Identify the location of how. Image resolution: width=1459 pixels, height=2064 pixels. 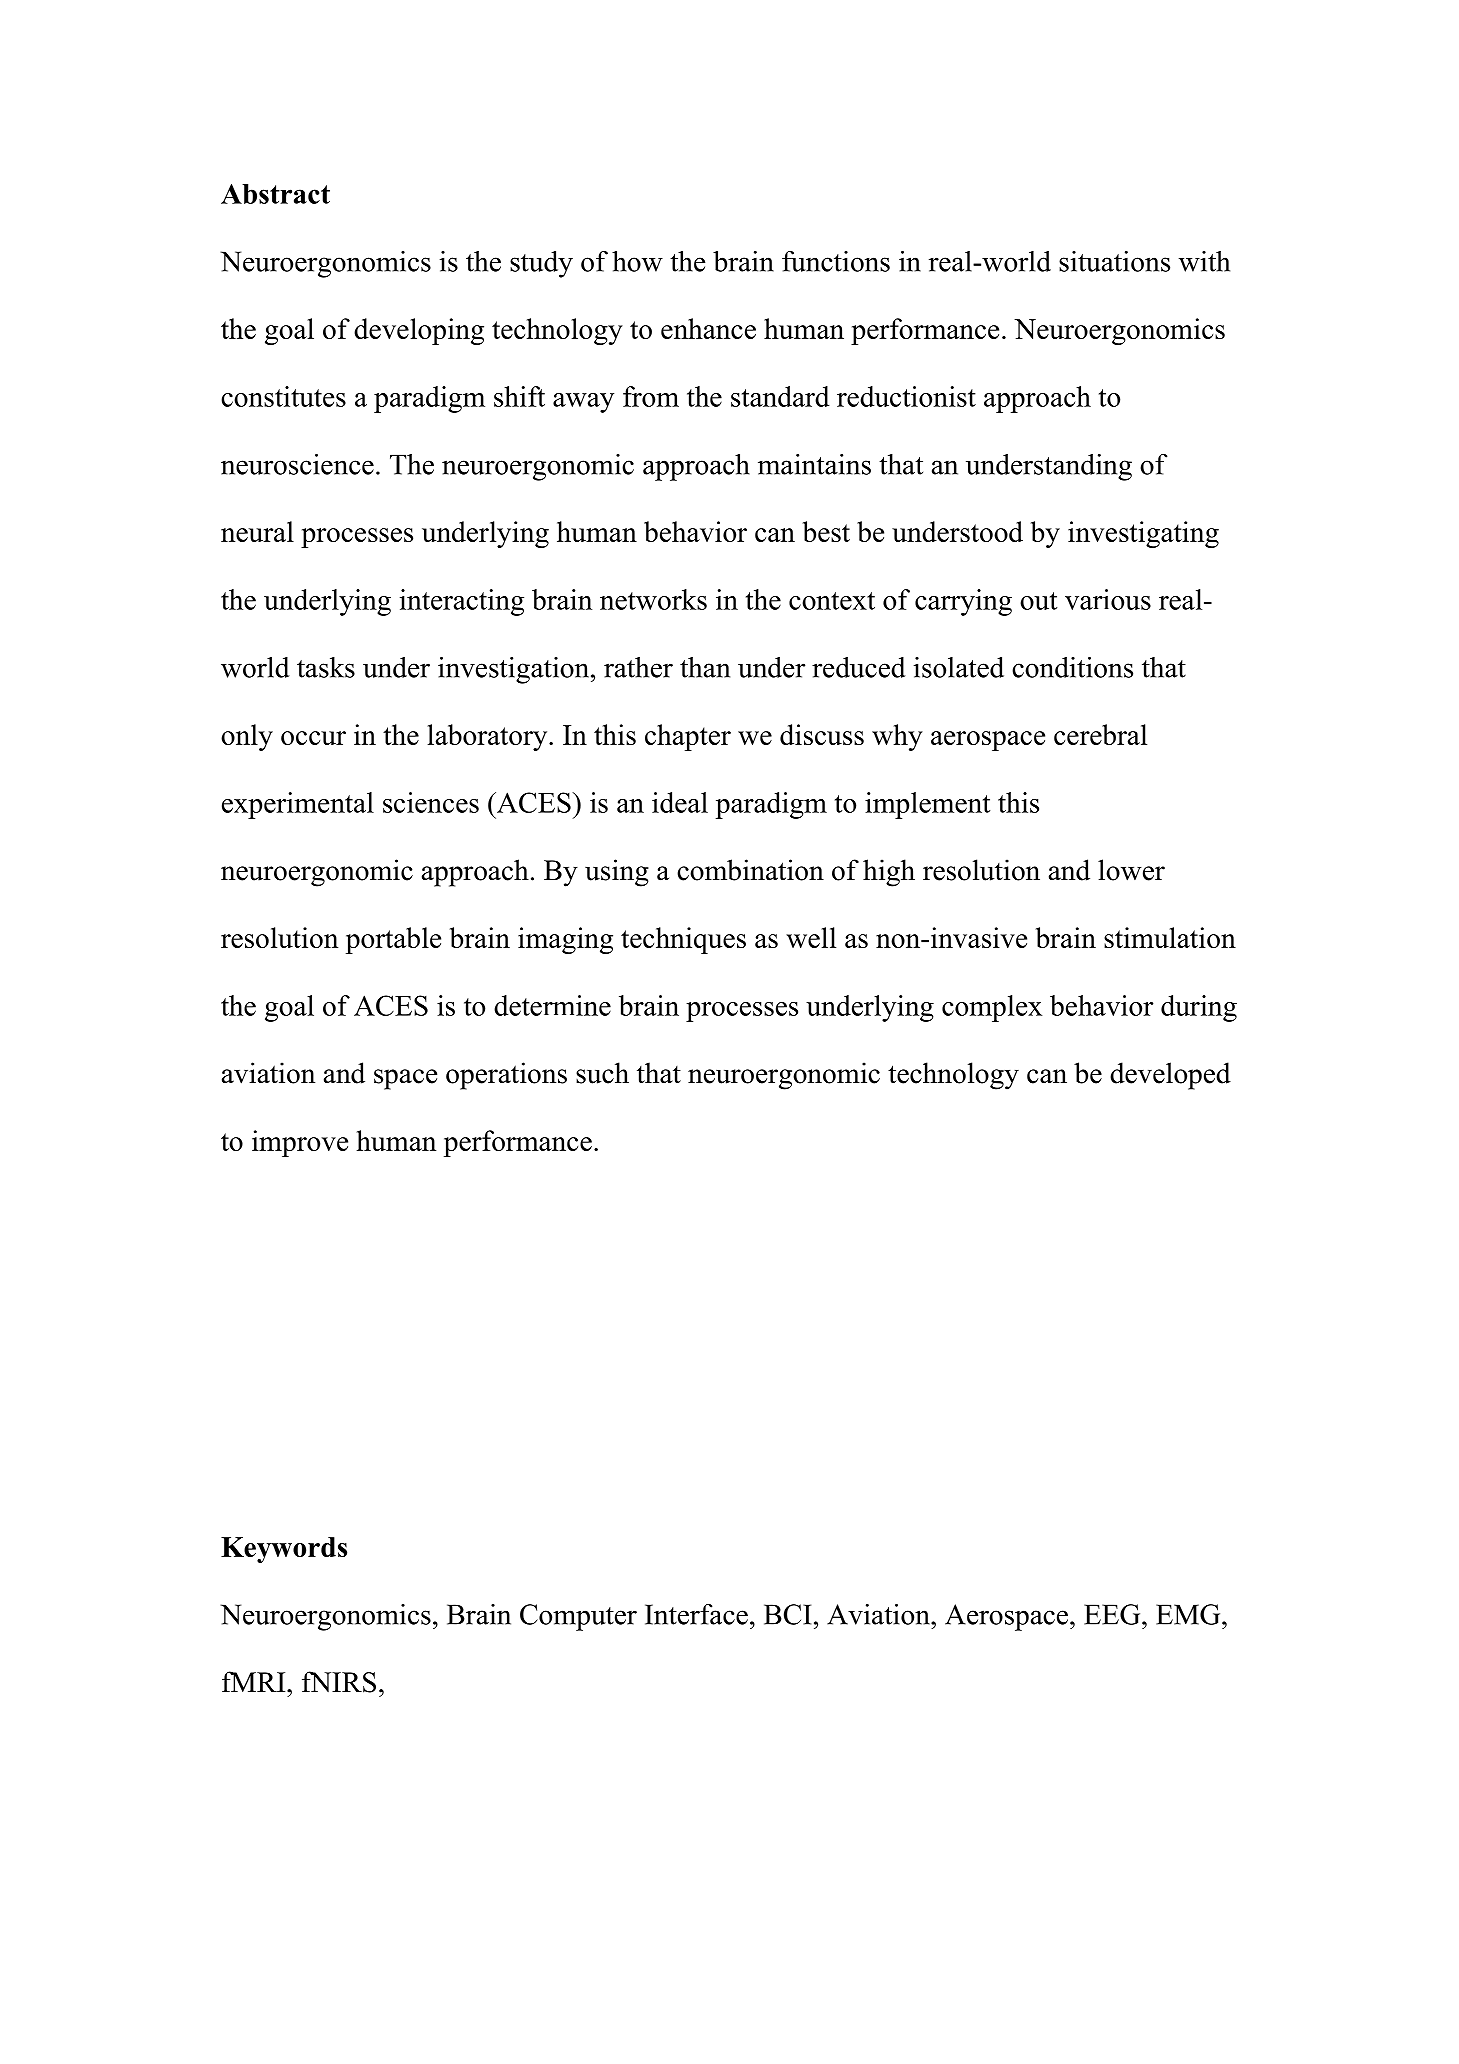
(637, 261).
